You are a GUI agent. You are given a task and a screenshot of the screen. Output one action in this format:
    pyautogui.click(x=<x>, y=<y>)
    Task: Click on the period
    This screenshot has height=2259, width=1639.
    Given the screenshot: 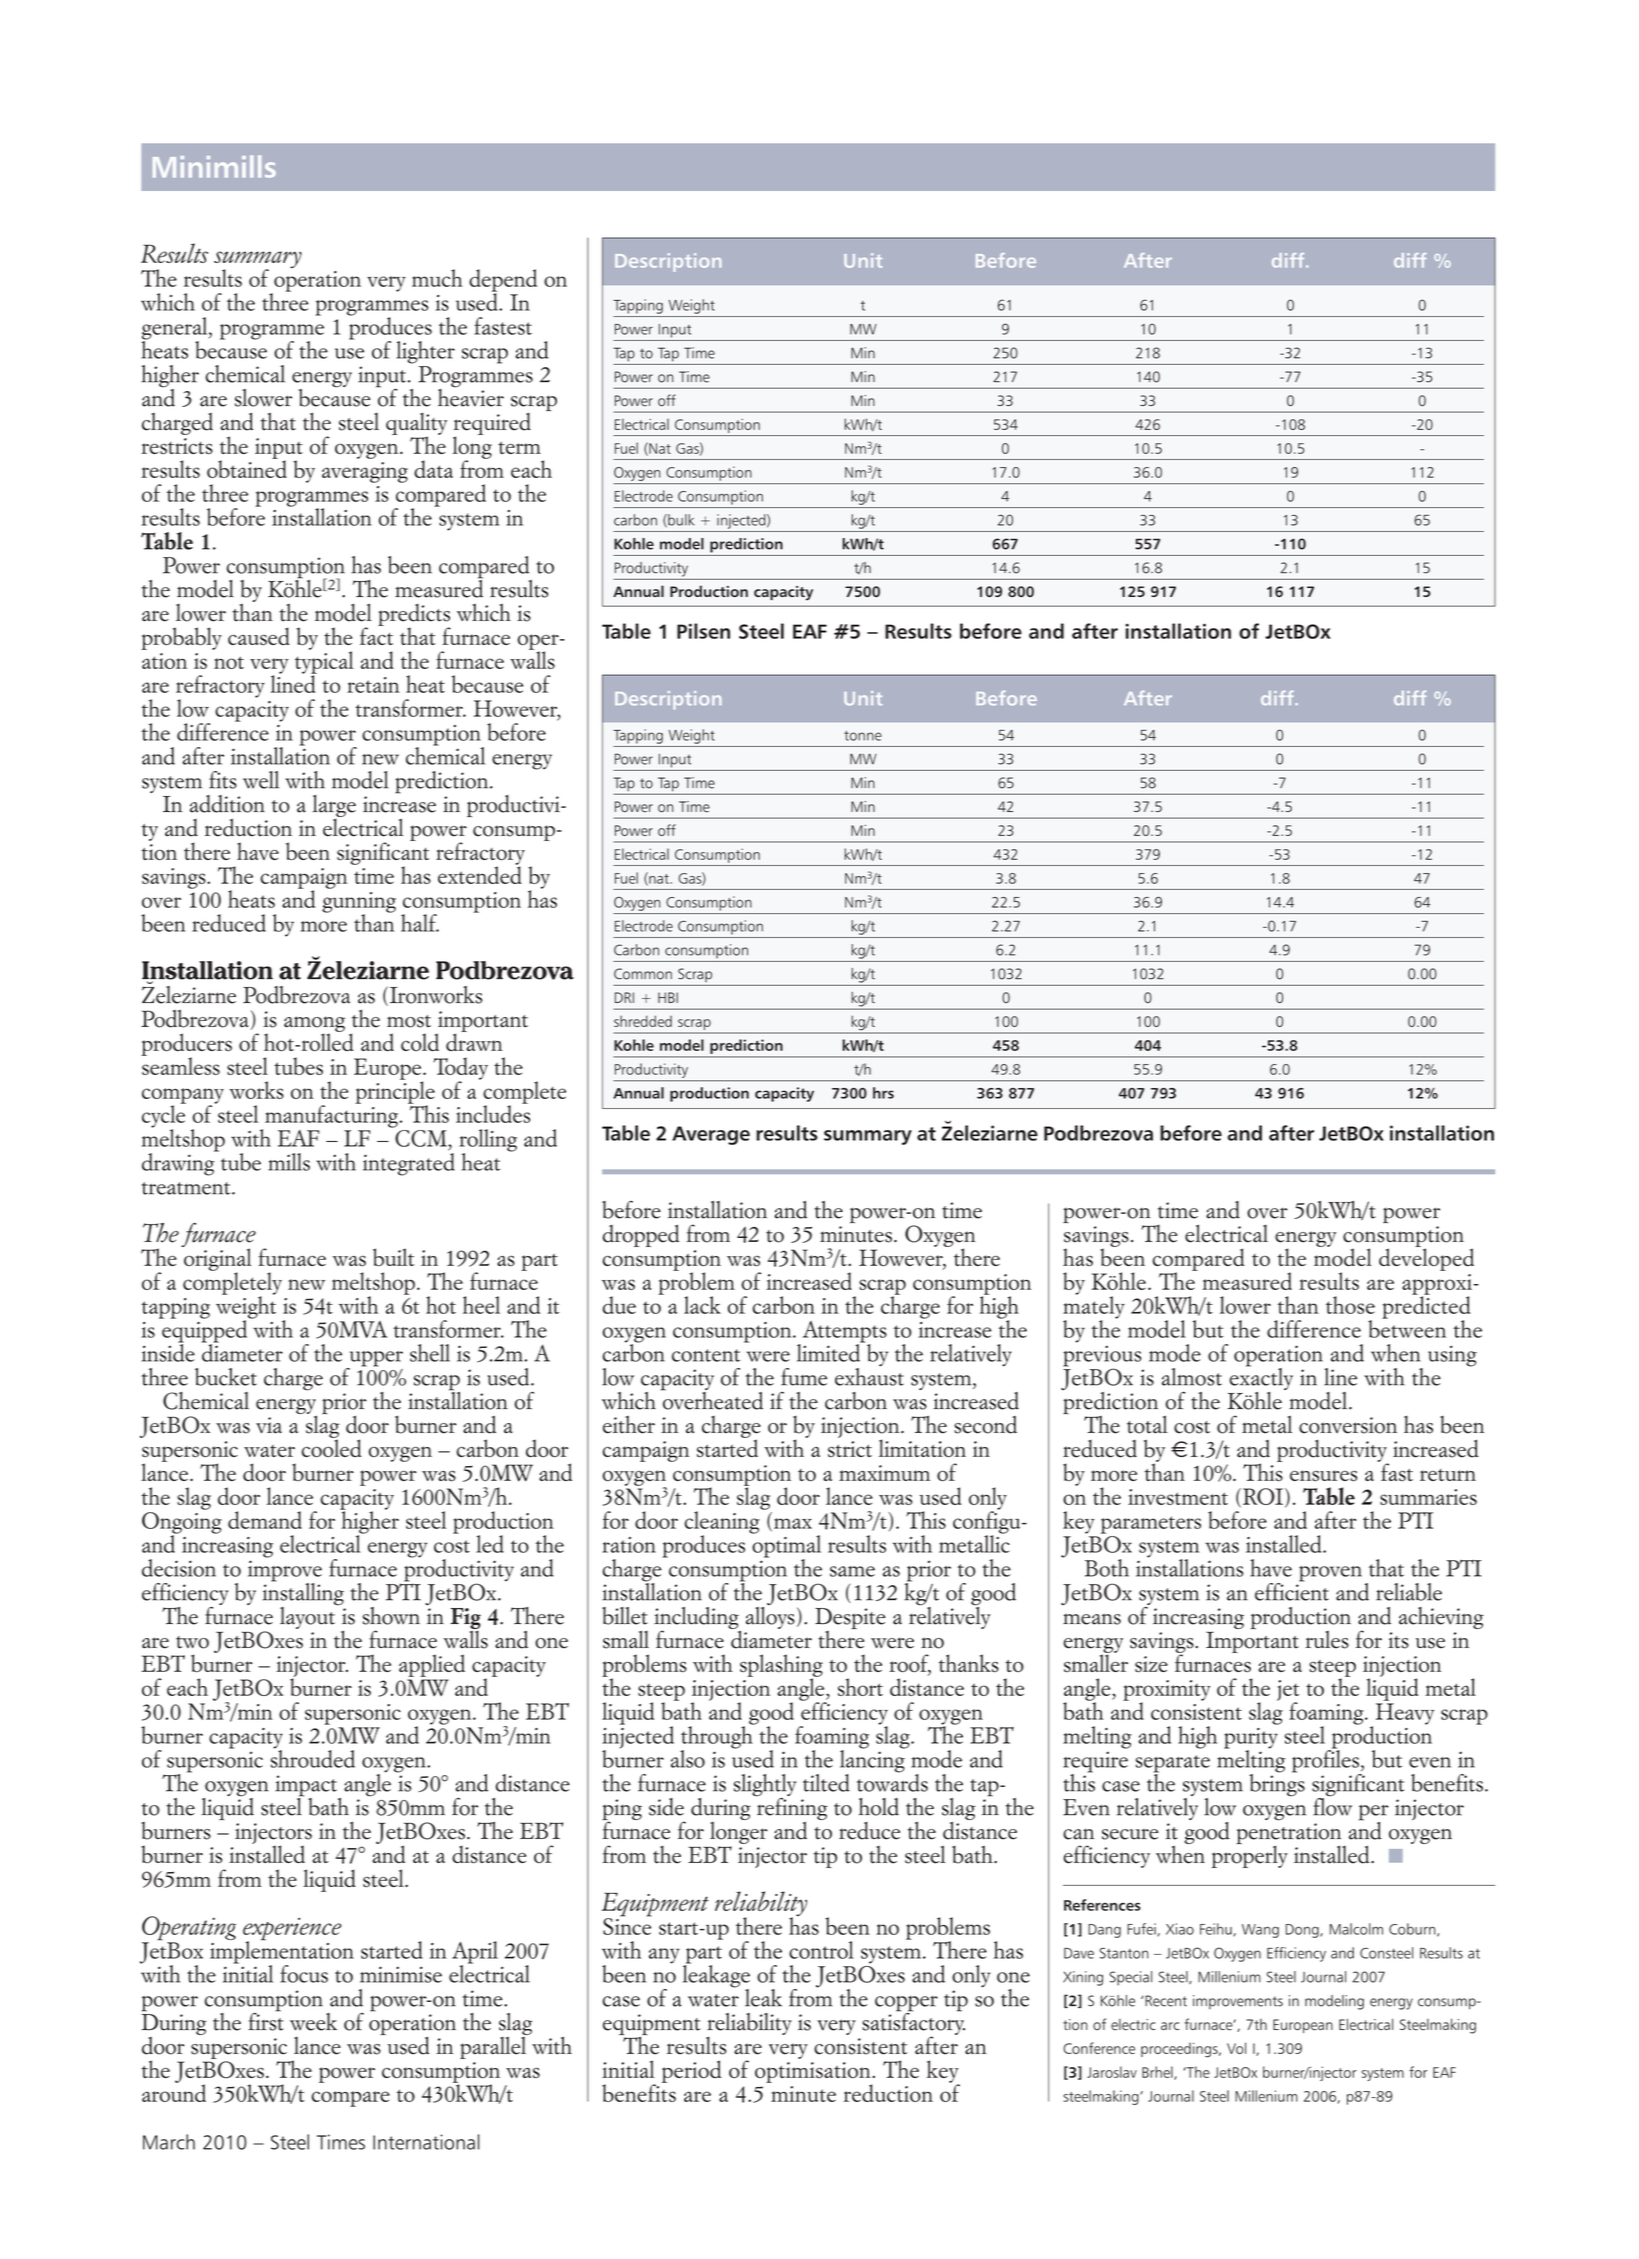 What is the action you would take?
    pyautogui.click(x=691, y=2071)
